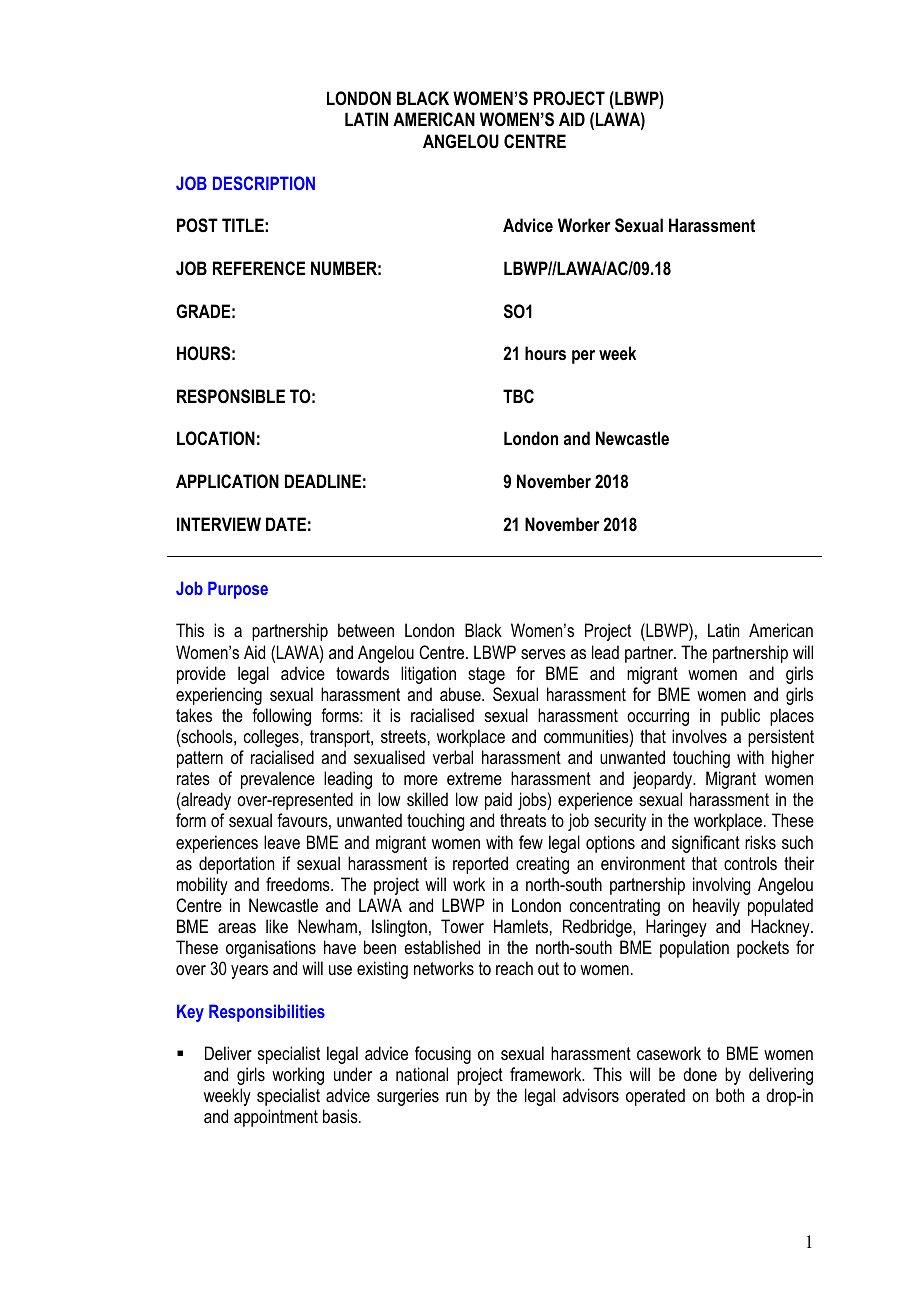  Describe the element at coordinates (276, 1118) in the image. I see `appointment` at that location.
